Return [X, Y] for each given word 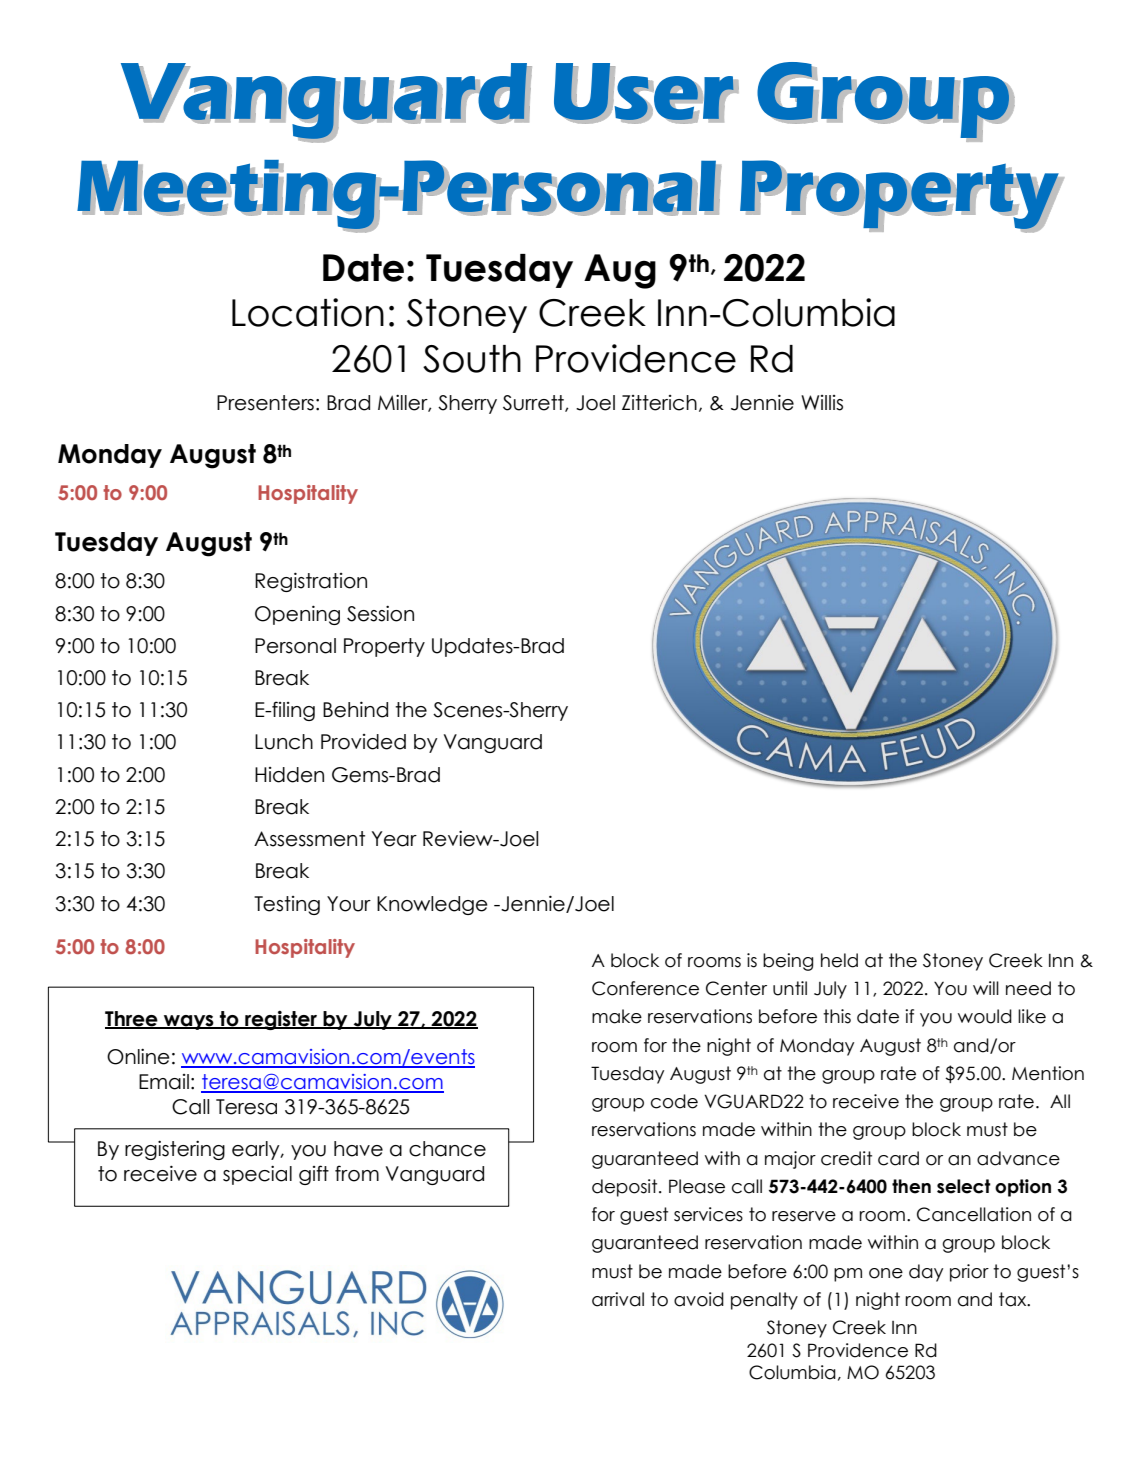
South [472, 359]
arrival [618, 1299]
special [257, 1175]
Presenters [265, 403]
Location [308, 312]
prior [969, 1273]
